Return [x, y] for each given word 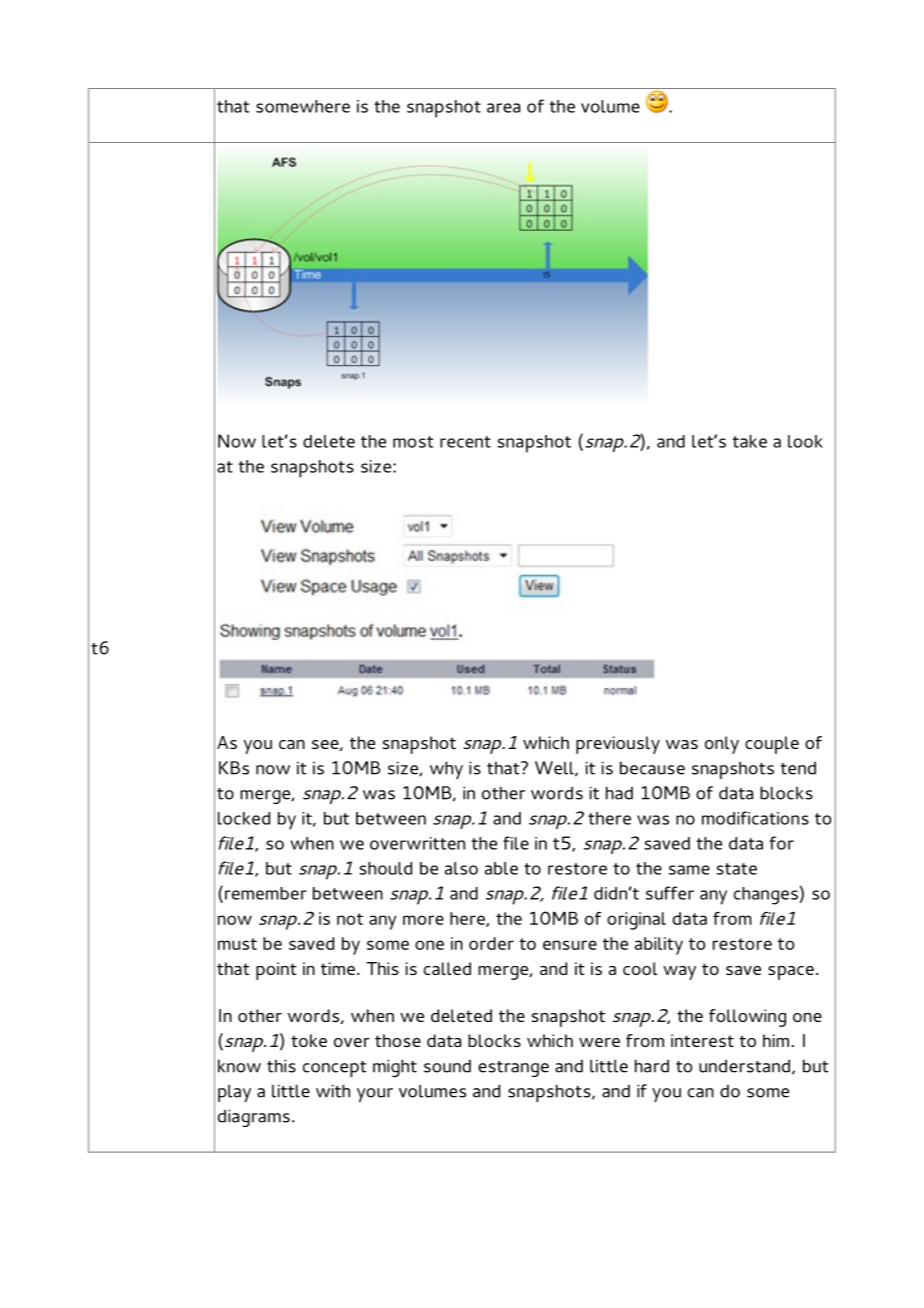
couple [772, 745]
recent [465, 442]
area [503, 108]
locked [244, 818]
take [749, 441]
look [805, 441]
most [413, 442]
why [446, 770]
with [333, 1091]
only [722, 745]
